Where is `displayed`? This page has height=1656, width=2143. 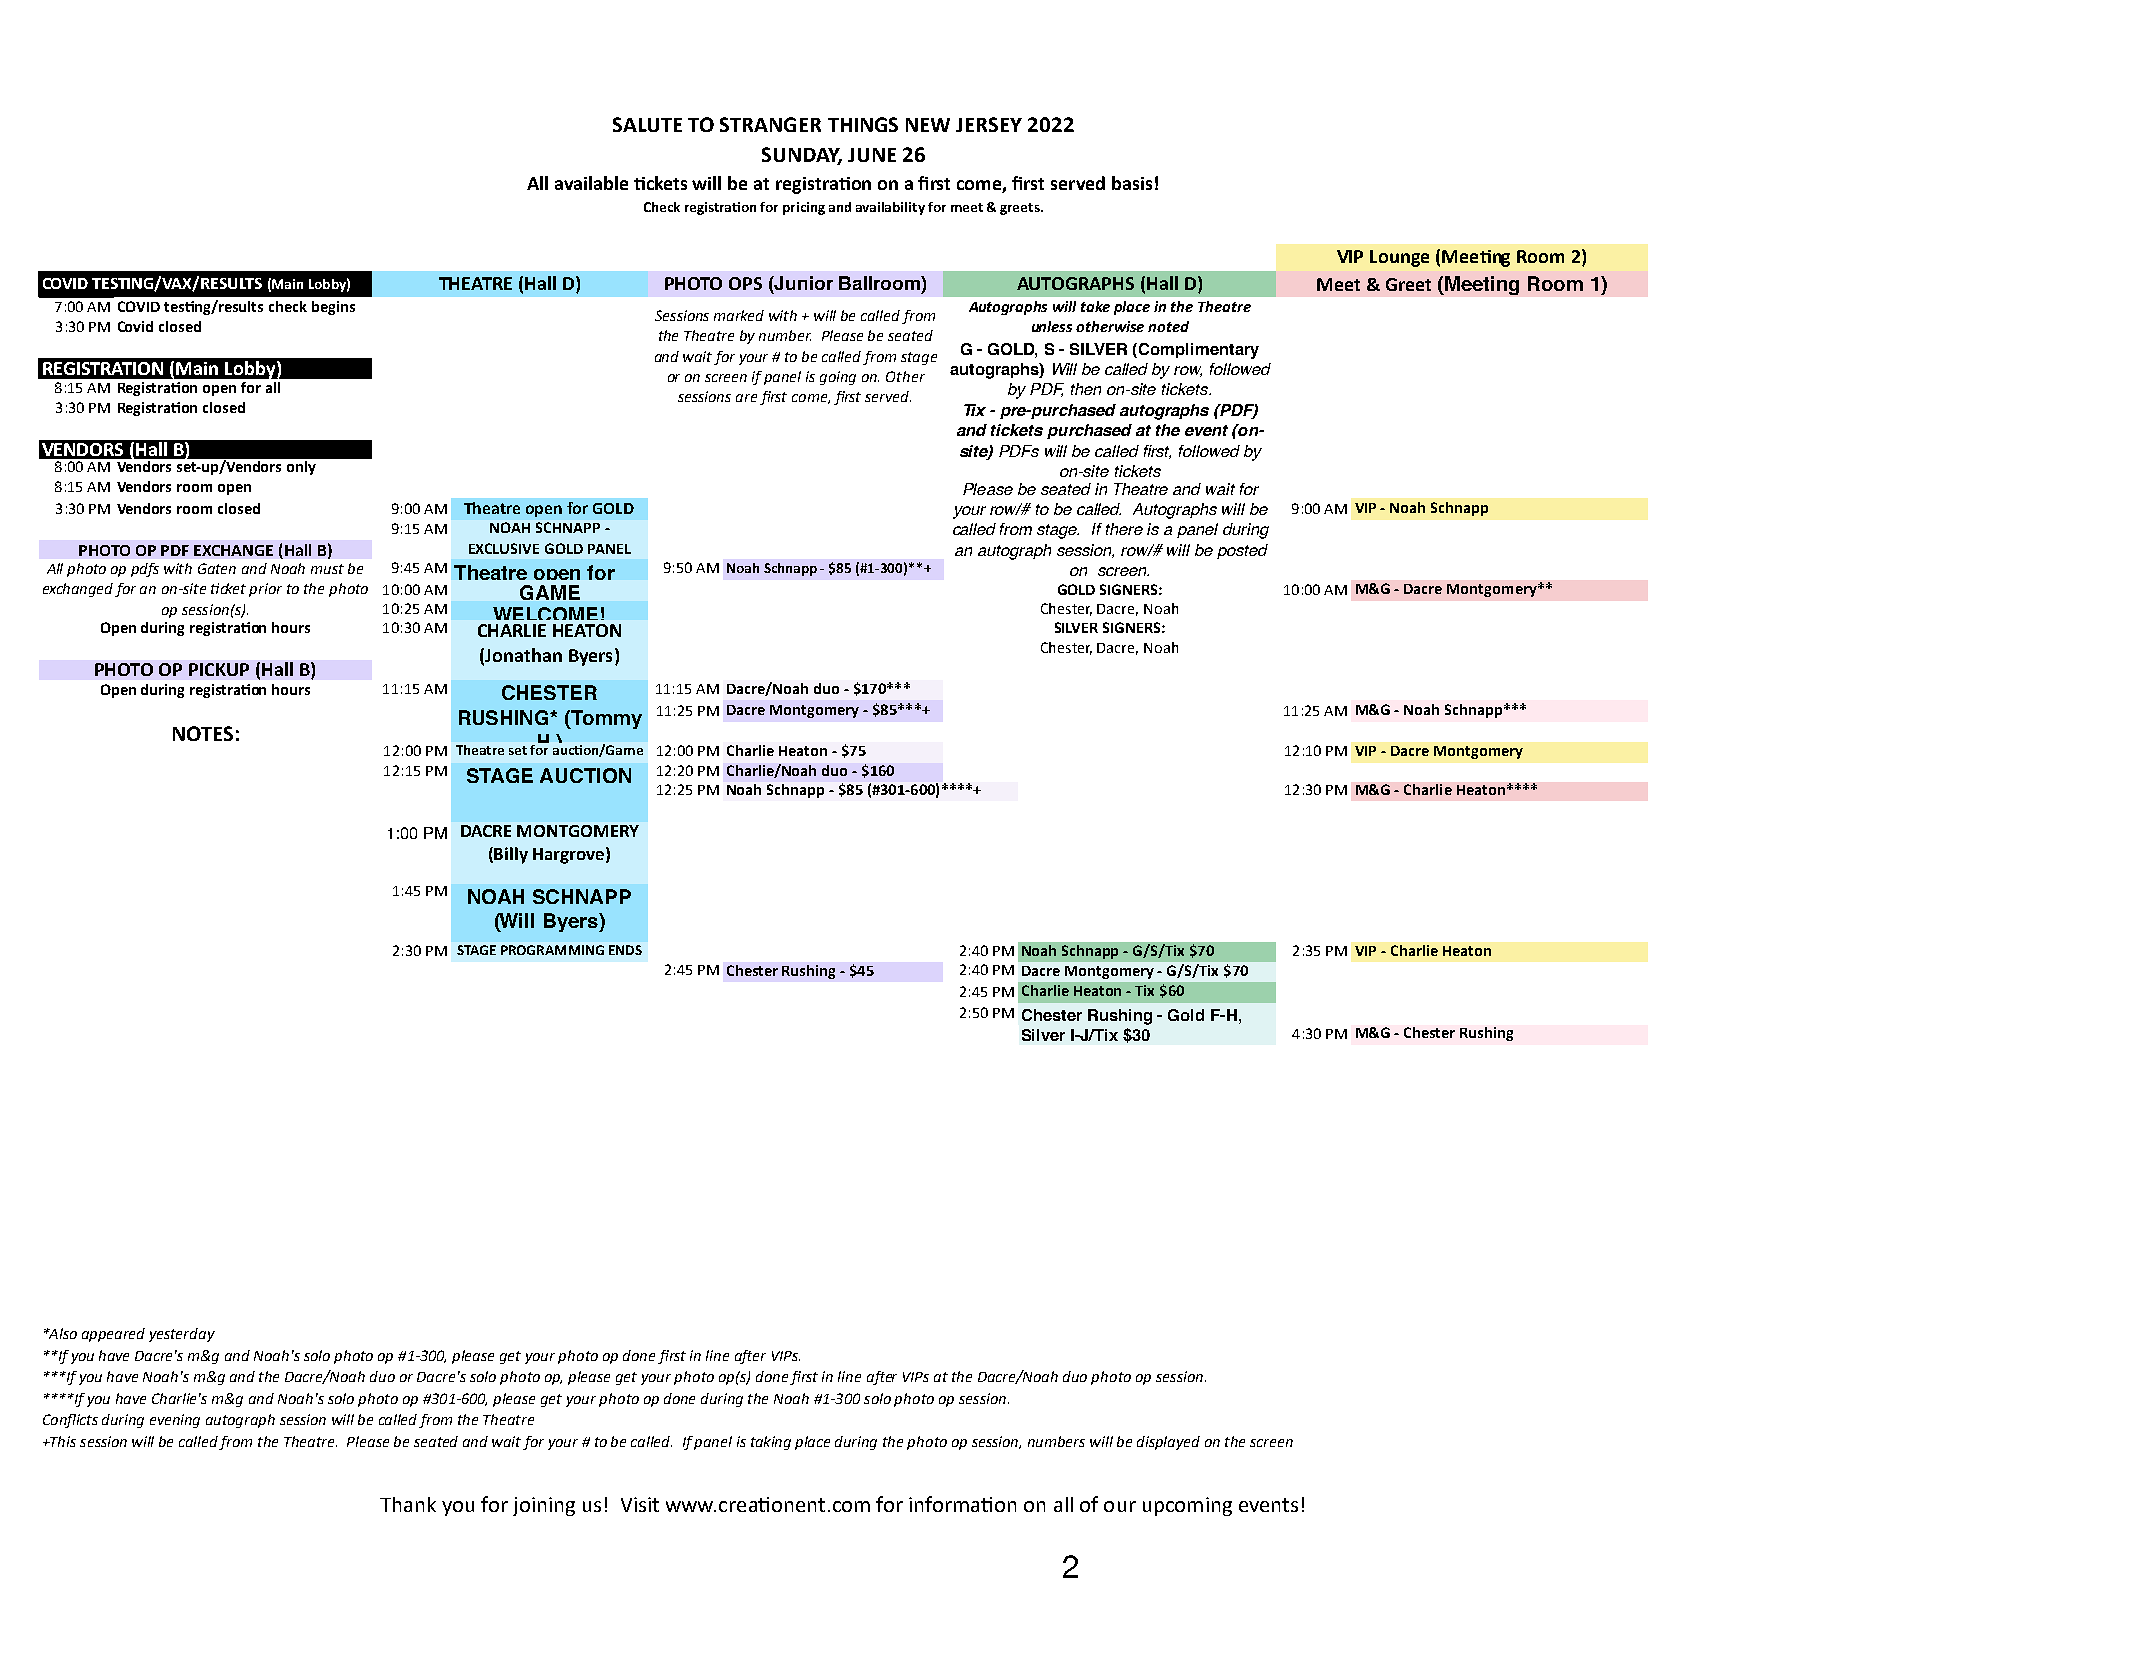
displayed is located at coordinates (1168, 1443).
